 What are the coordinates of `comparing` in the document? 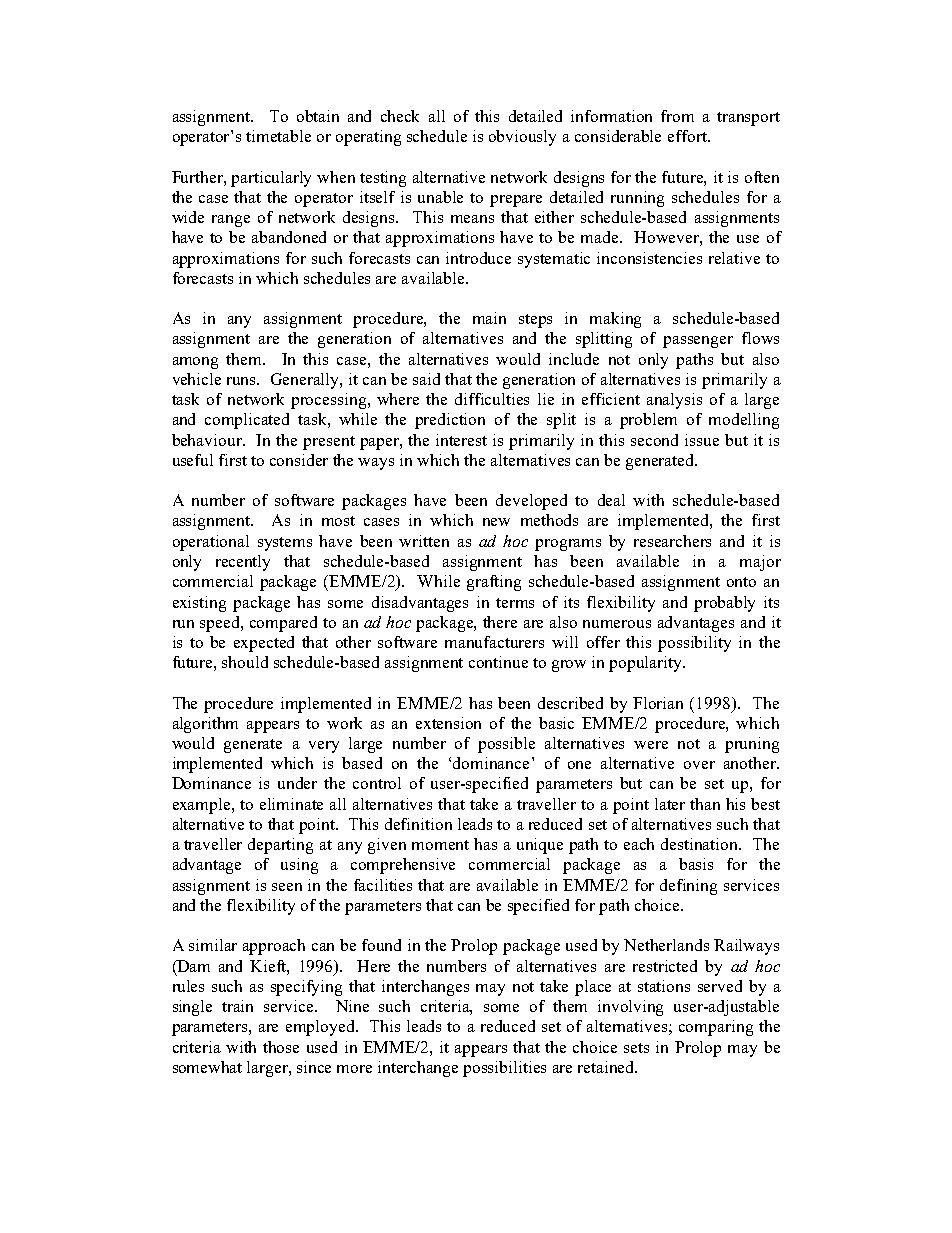 It's located at (716, 1028).
